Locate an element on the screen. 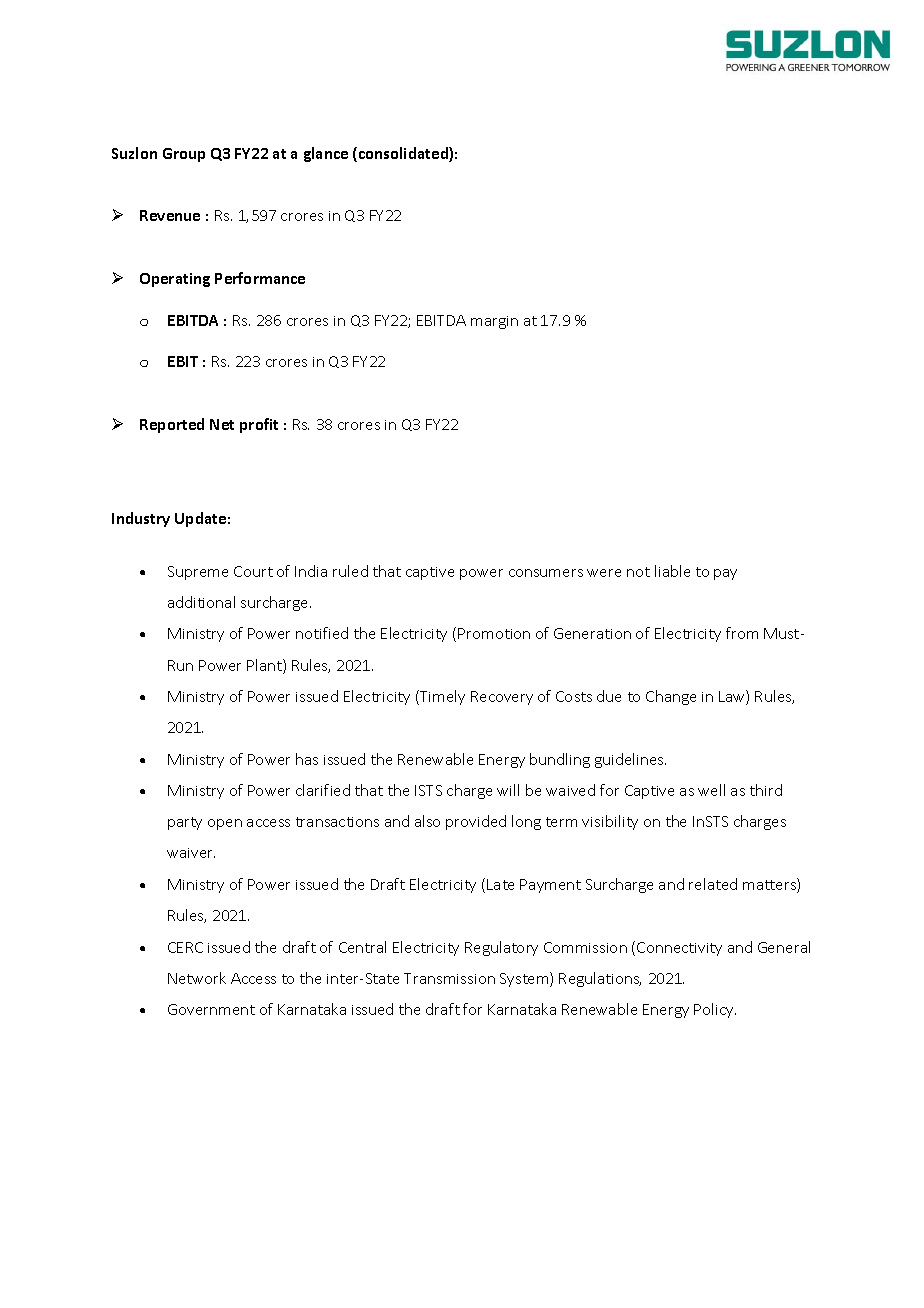 This screenshot has height=1308, width=924. Group is located at coordinates (184, 155).
